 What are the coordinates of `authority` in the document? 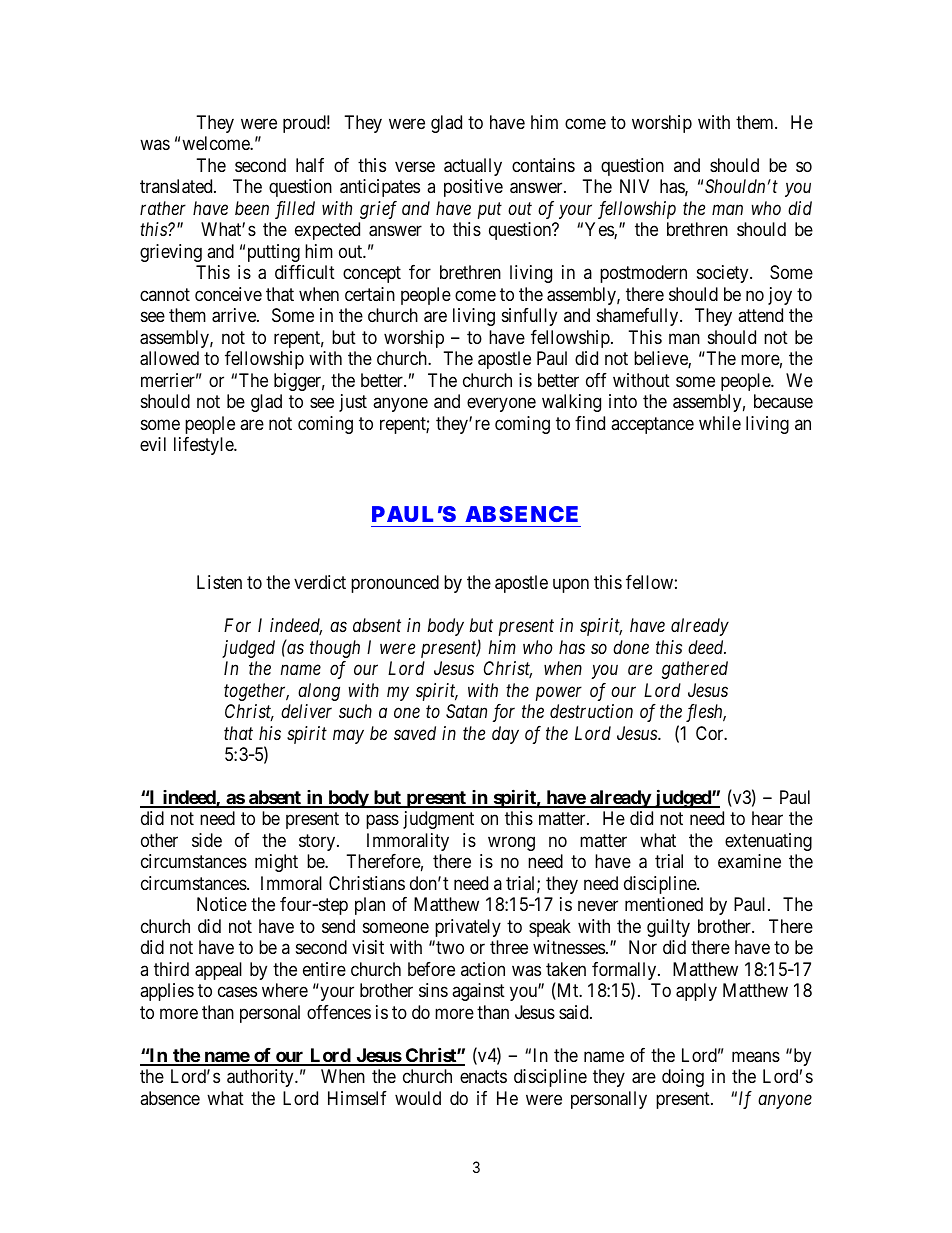 It's located at (261, 1078).
